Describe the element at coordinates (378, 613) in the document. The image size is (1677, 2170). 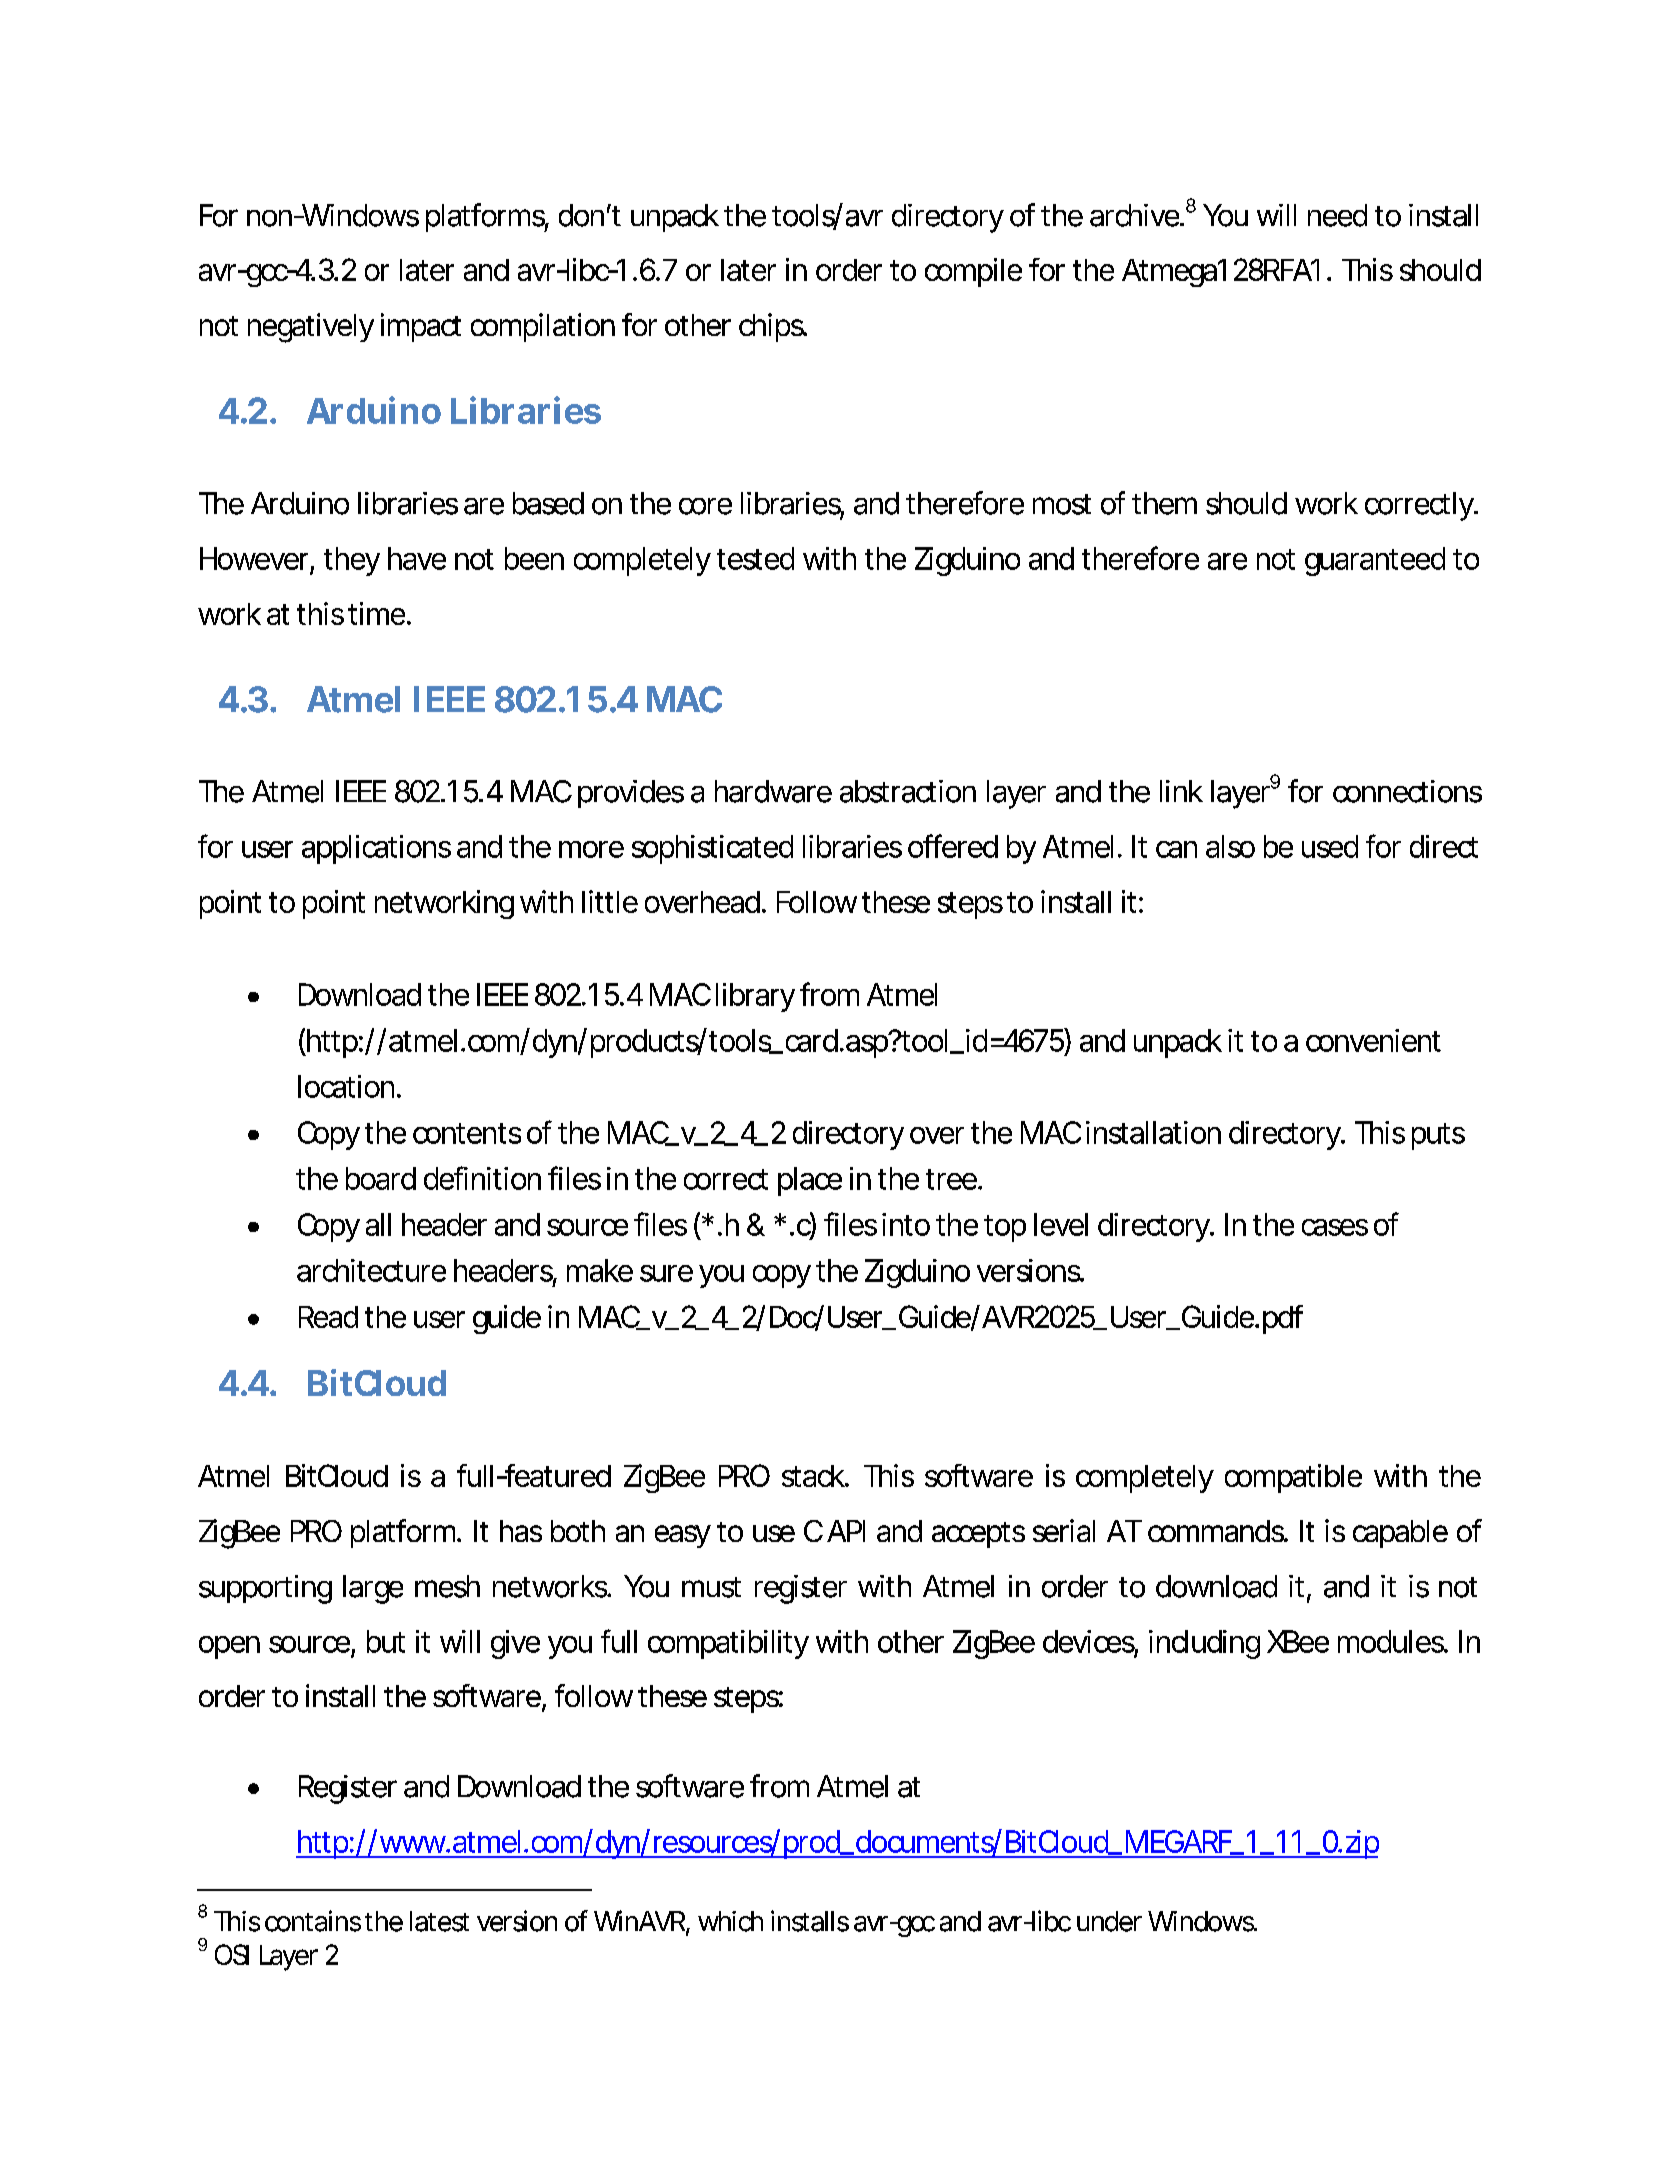
I see `time` at that location.
